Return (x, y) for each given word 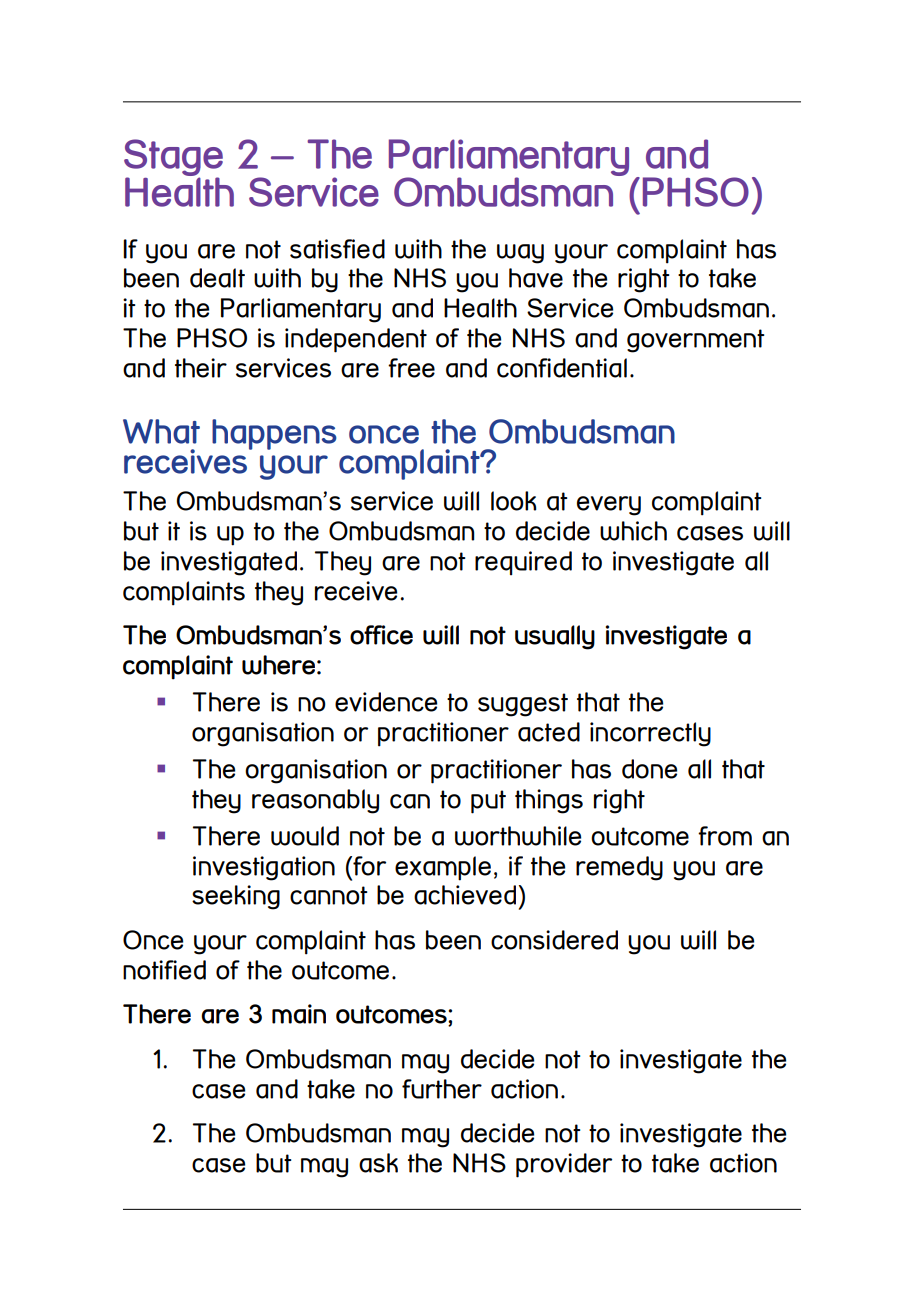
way (520, 254)
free (411, 368)
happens (274, 434)
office (381, 635)
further (442, 1089)
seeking (236, 897)
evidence (386, 702)
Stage (173, 159)
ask (378, 1163)
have (536, 278)
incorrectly (650, 734)
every (609, 506)
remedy (619, 868)
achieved (465, 895)
